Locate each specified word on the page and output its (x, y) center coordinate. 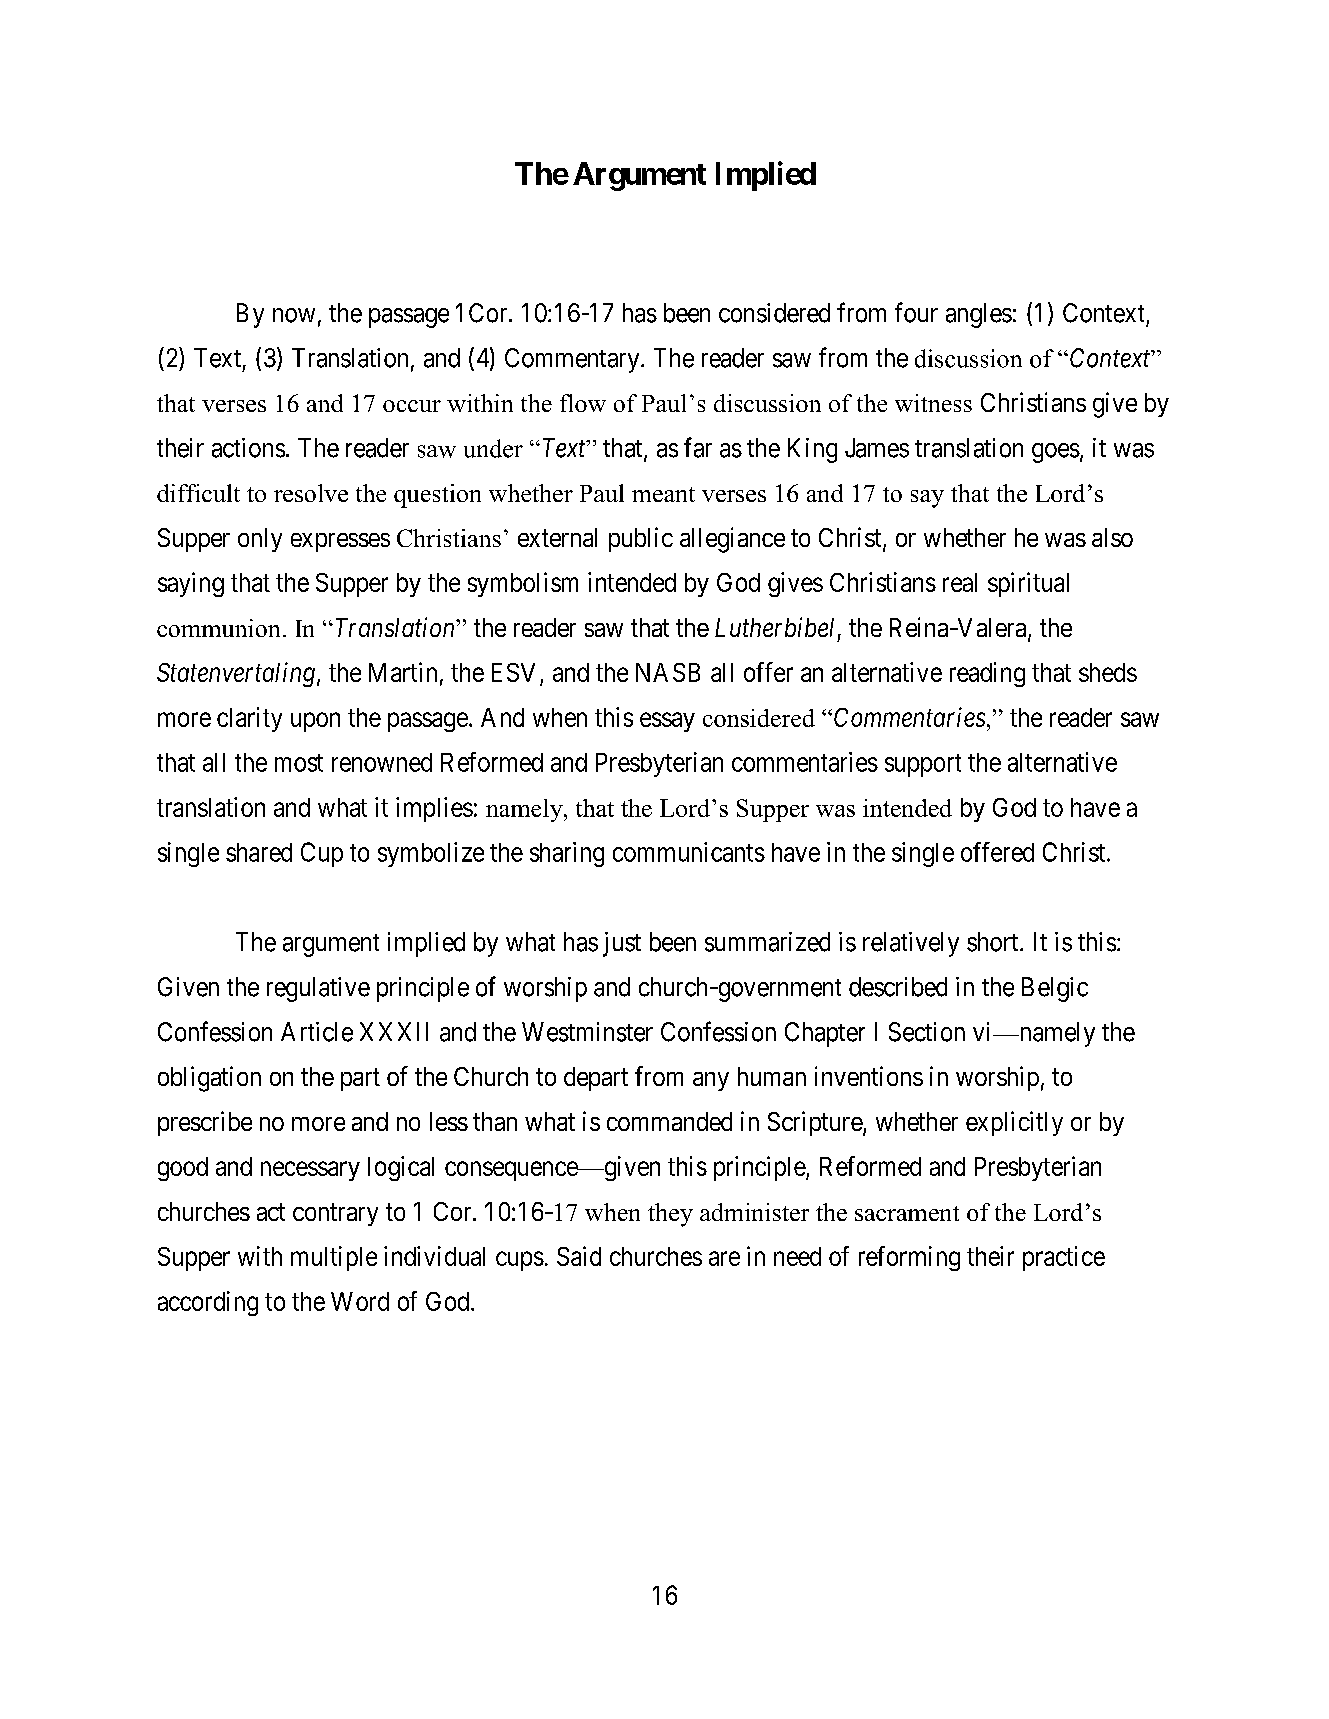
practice (1064, 1258)
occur (412, 406)
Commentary (573, 360)
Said (579, 1256)
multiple (334, 1258)
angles (979, 315)
